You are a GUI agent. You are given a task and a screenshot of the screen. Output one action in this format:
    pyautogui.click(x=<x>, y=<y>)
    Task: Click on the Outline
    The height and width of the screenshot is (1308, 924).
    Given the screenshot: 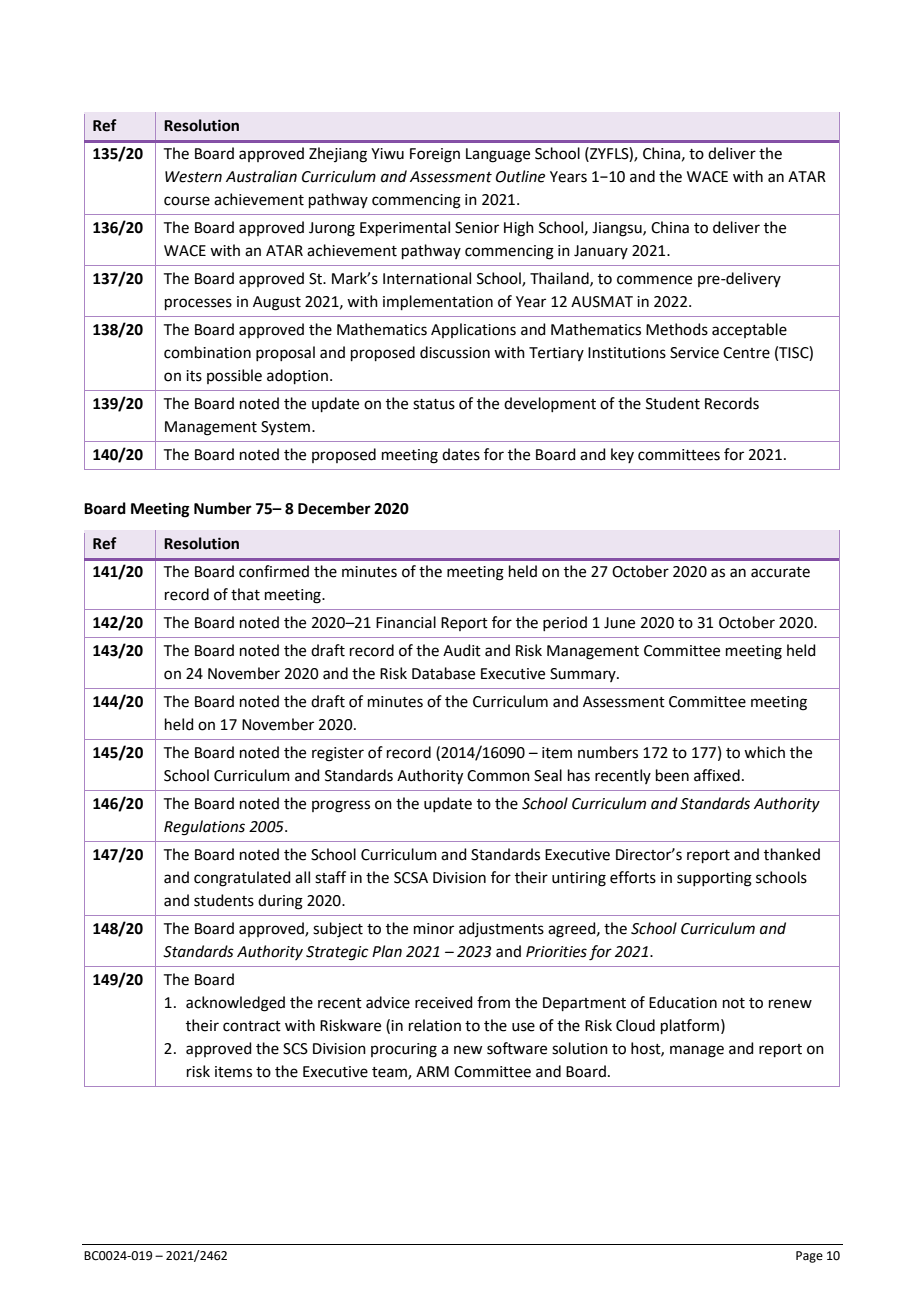 What is the action you would take?
    pyautogui.click(x=520, y=176)
